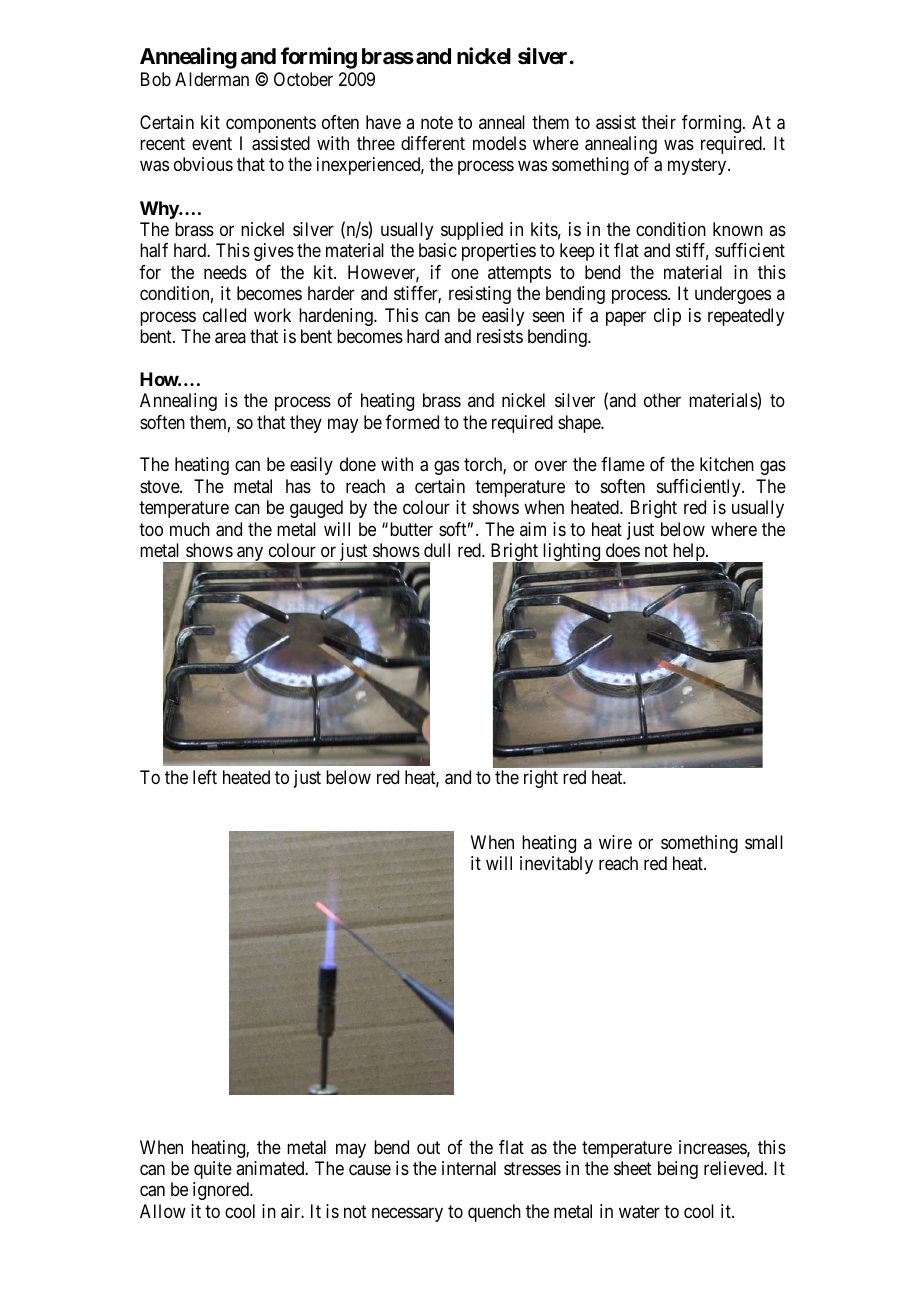  What do you see at coordinates (662, 400) in the screenshot?
I see `other` at bounding box center [662, 400].
